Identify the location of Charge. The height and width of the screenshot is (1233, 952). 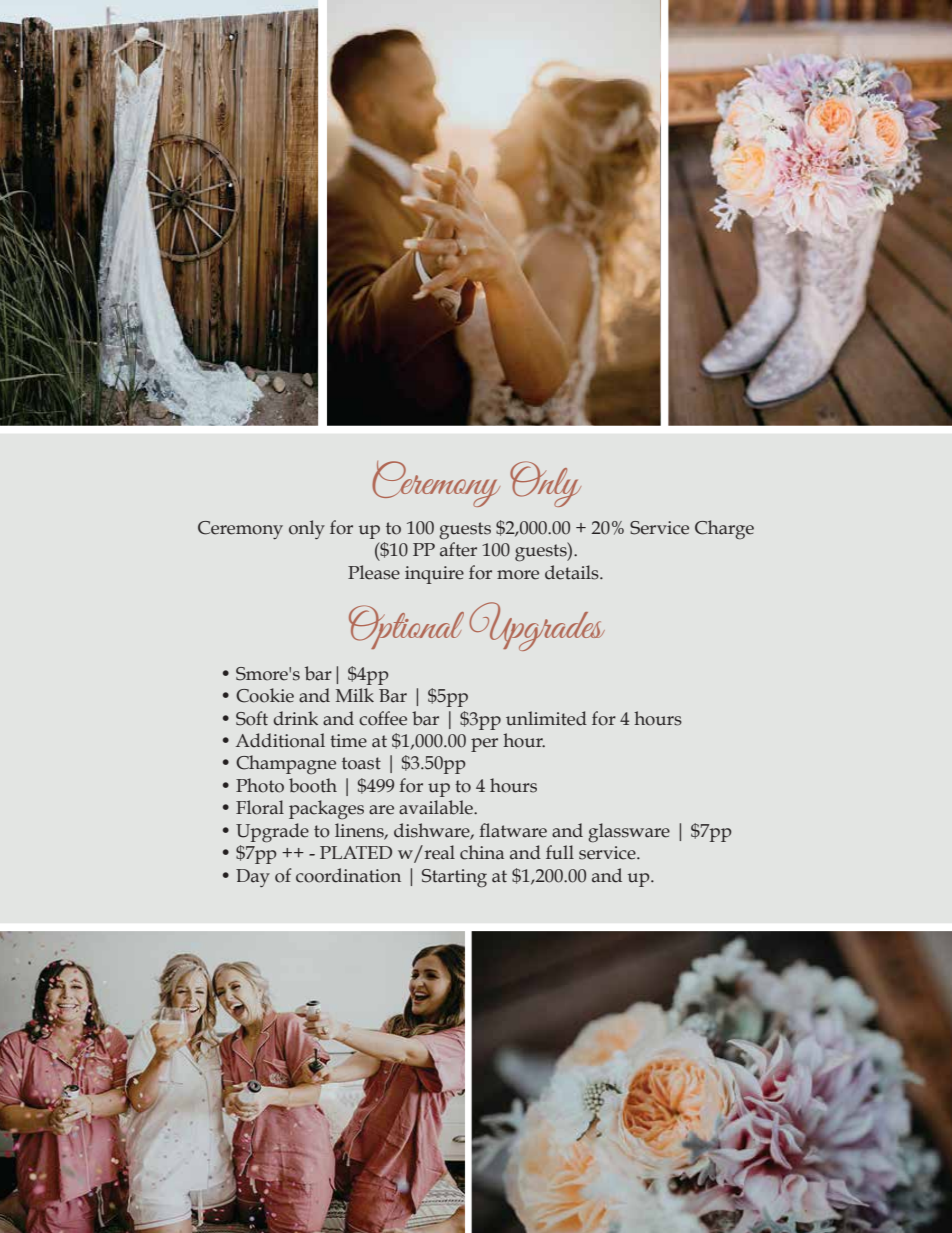
(724, 530).
